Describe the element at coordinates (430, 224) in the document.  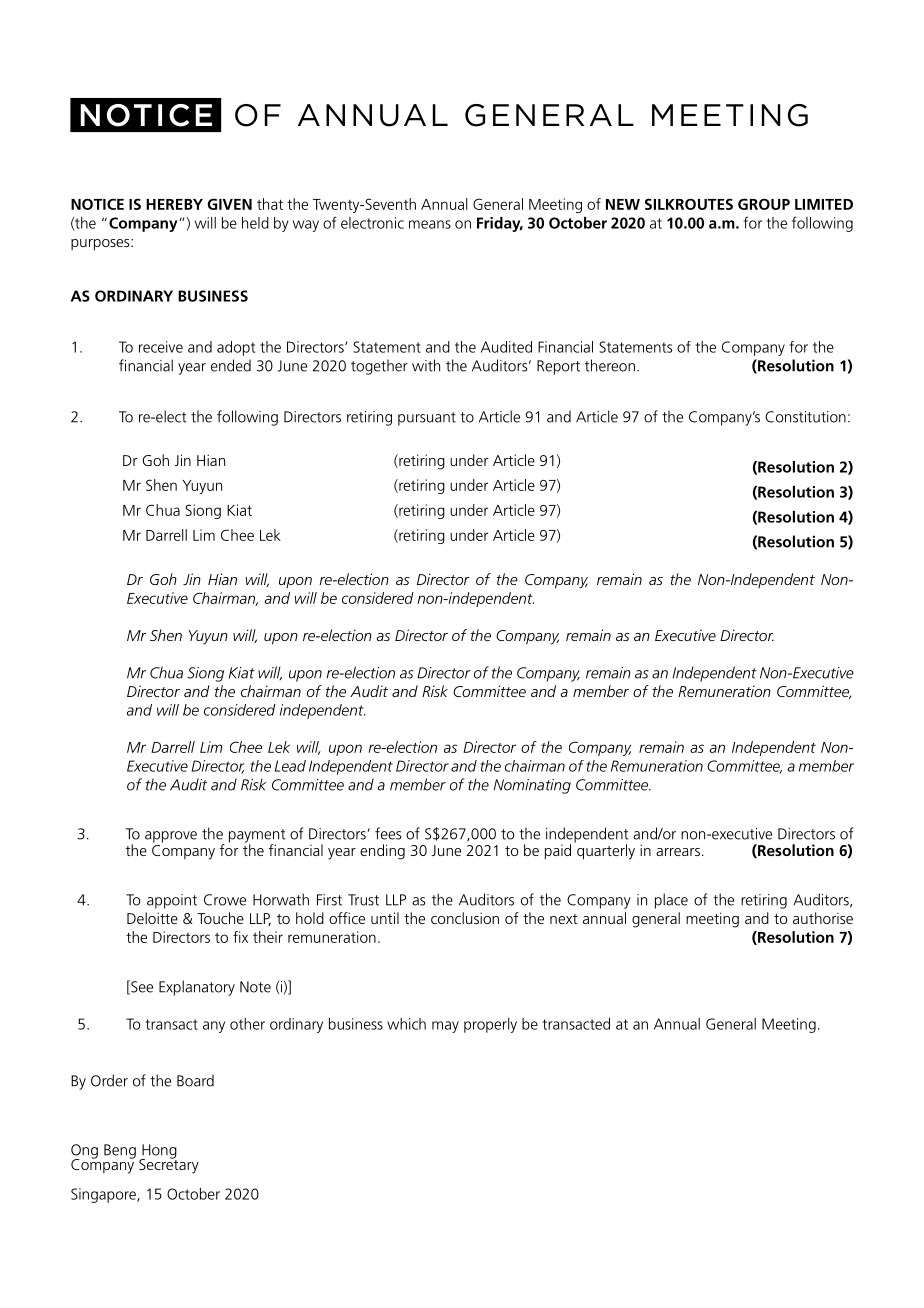
I see `means` at that location.
